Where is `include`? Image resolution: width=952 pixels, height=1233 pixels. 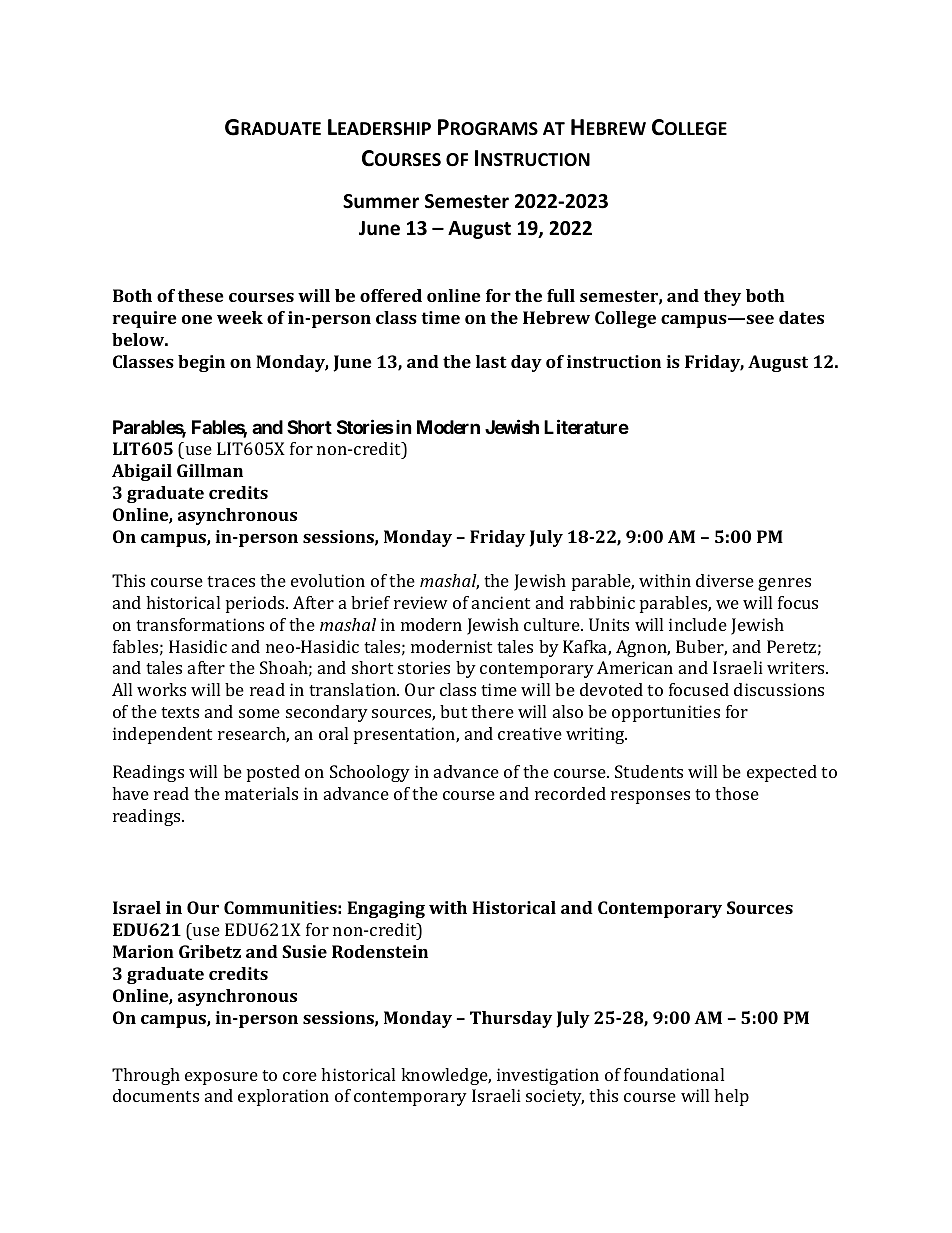
include is located at coordinates (698, 624).
